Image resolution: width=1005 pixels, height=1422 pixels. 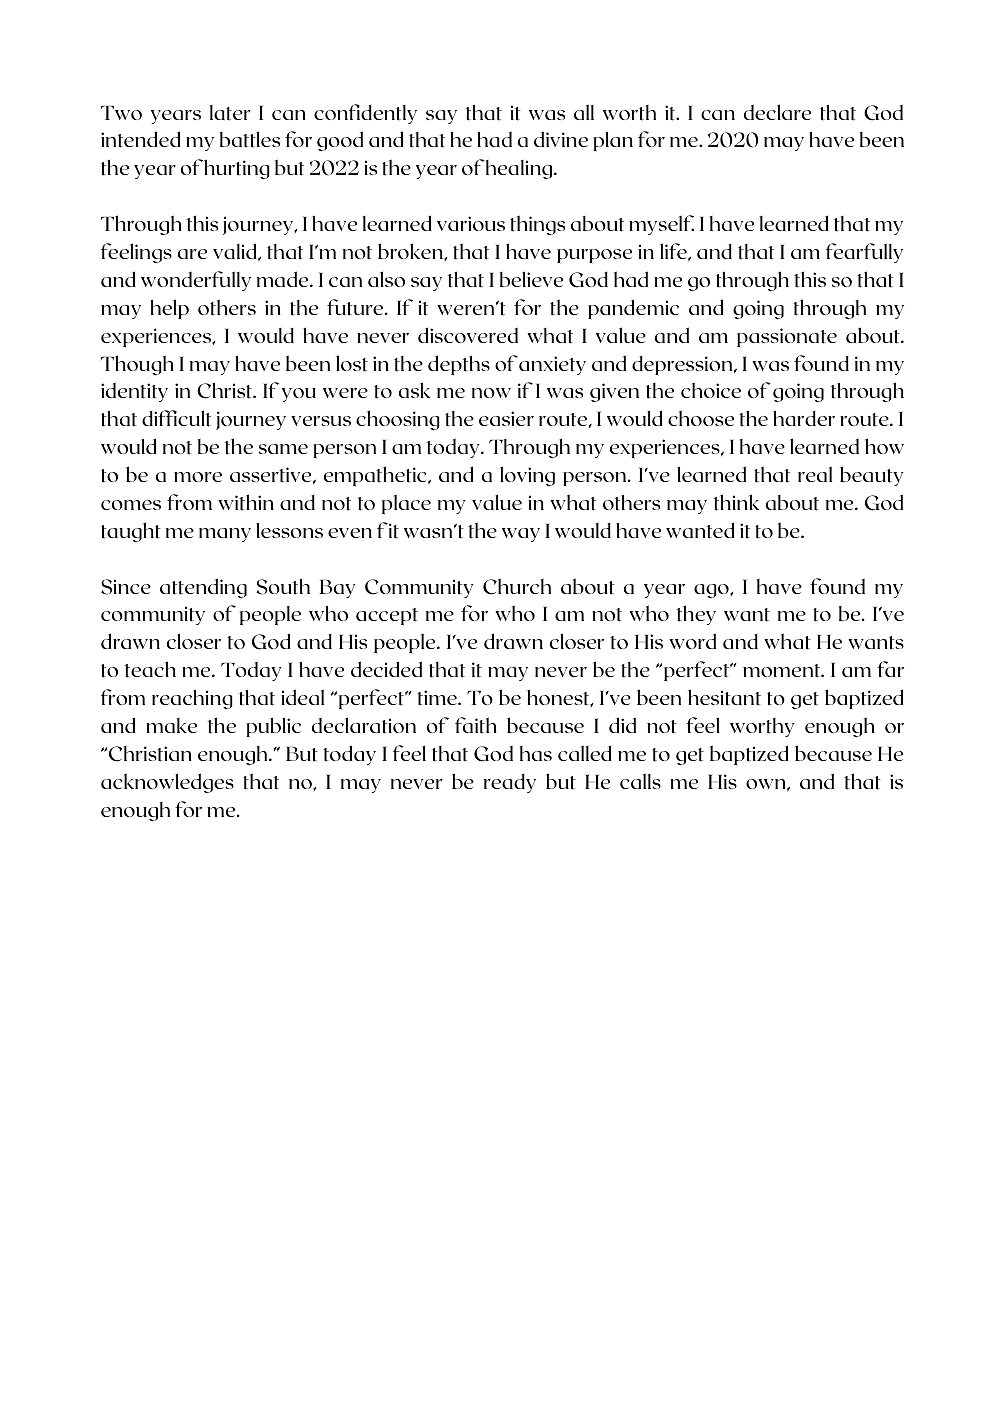 I want to click on battles, so click(x=250, y=139).
